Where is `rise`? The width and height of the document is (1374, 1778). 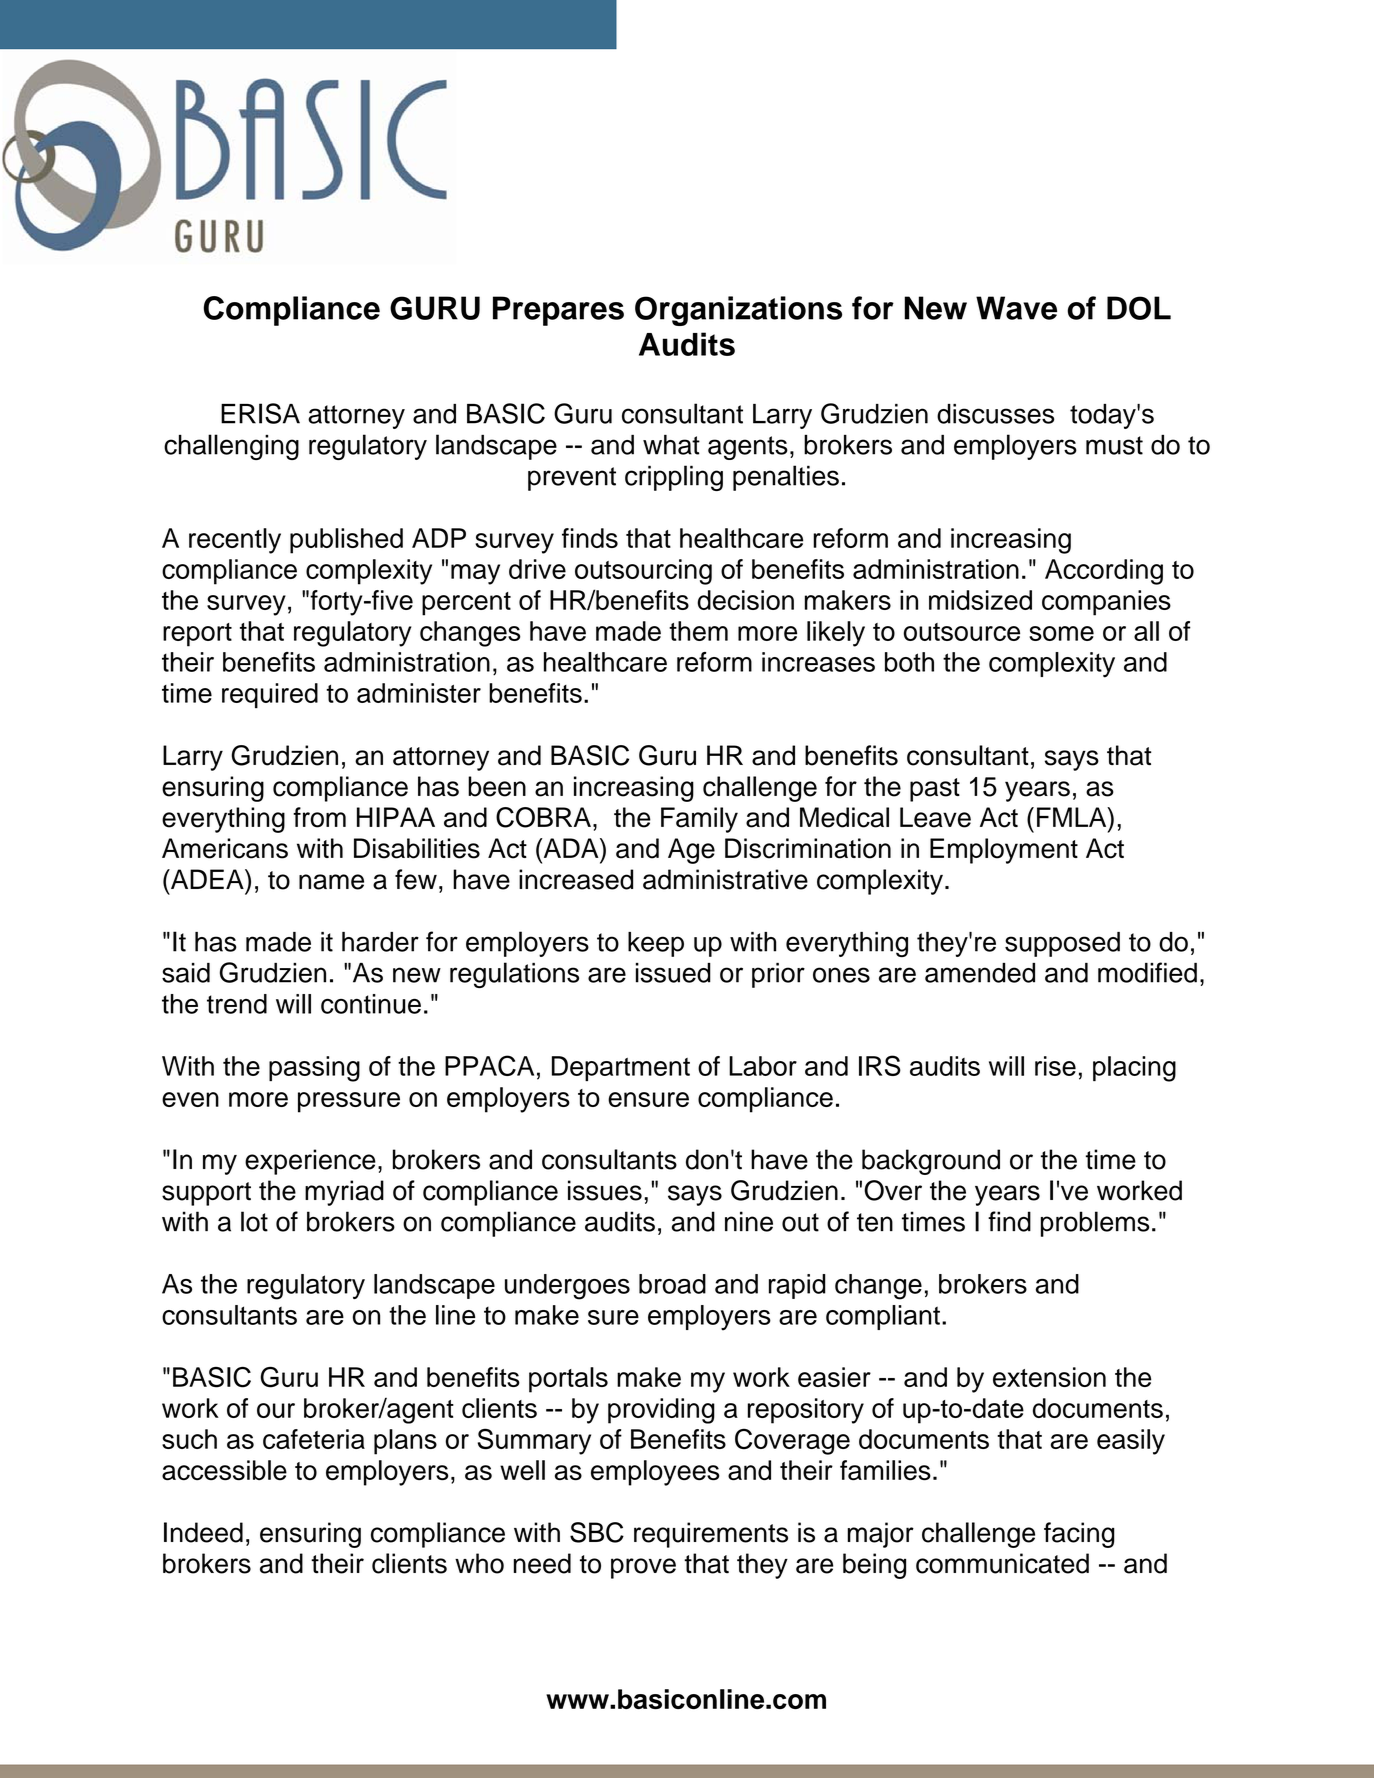 rise is located at coordinates (1055, 1066).
